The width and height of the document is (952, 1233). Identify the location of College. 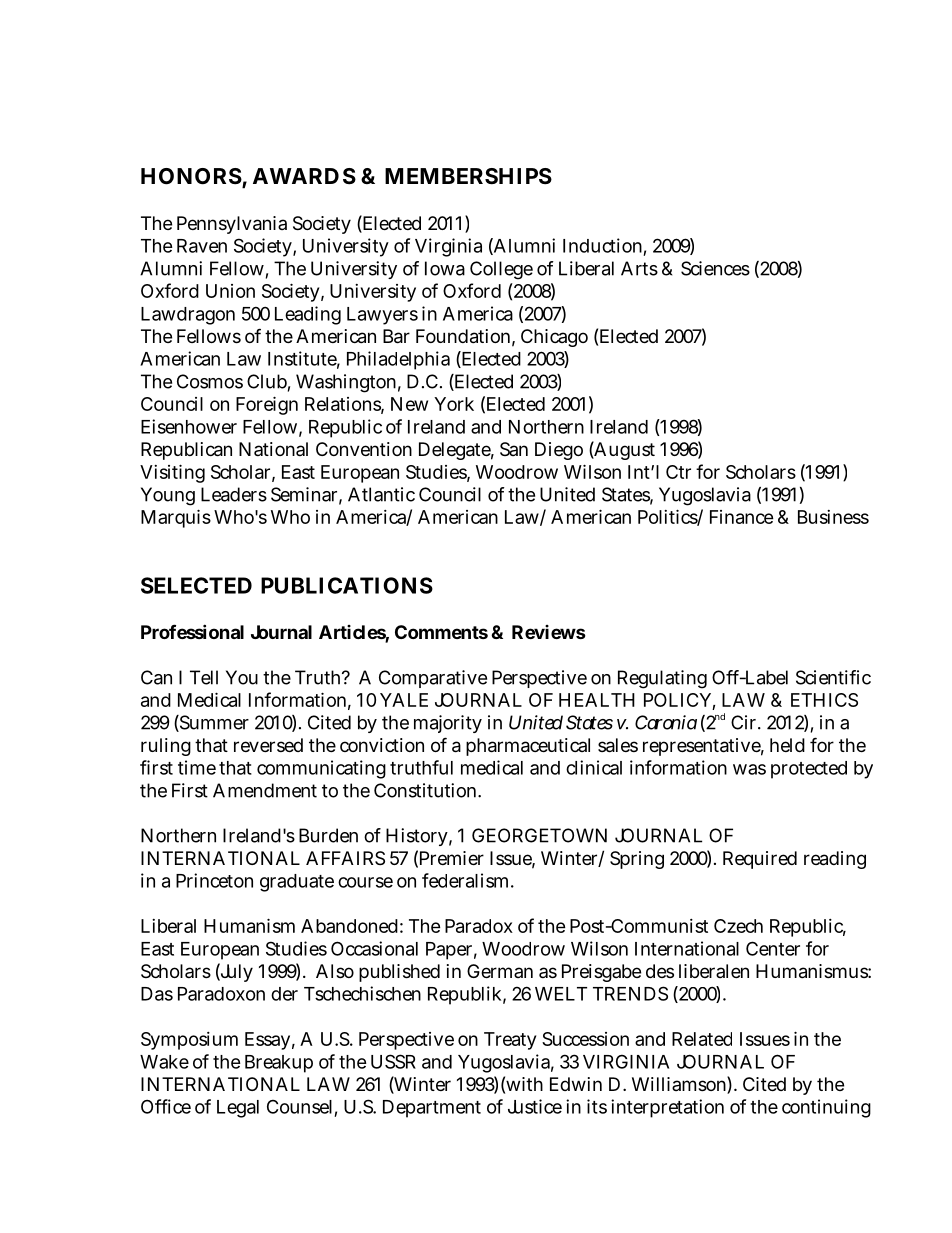
(501, 270).
